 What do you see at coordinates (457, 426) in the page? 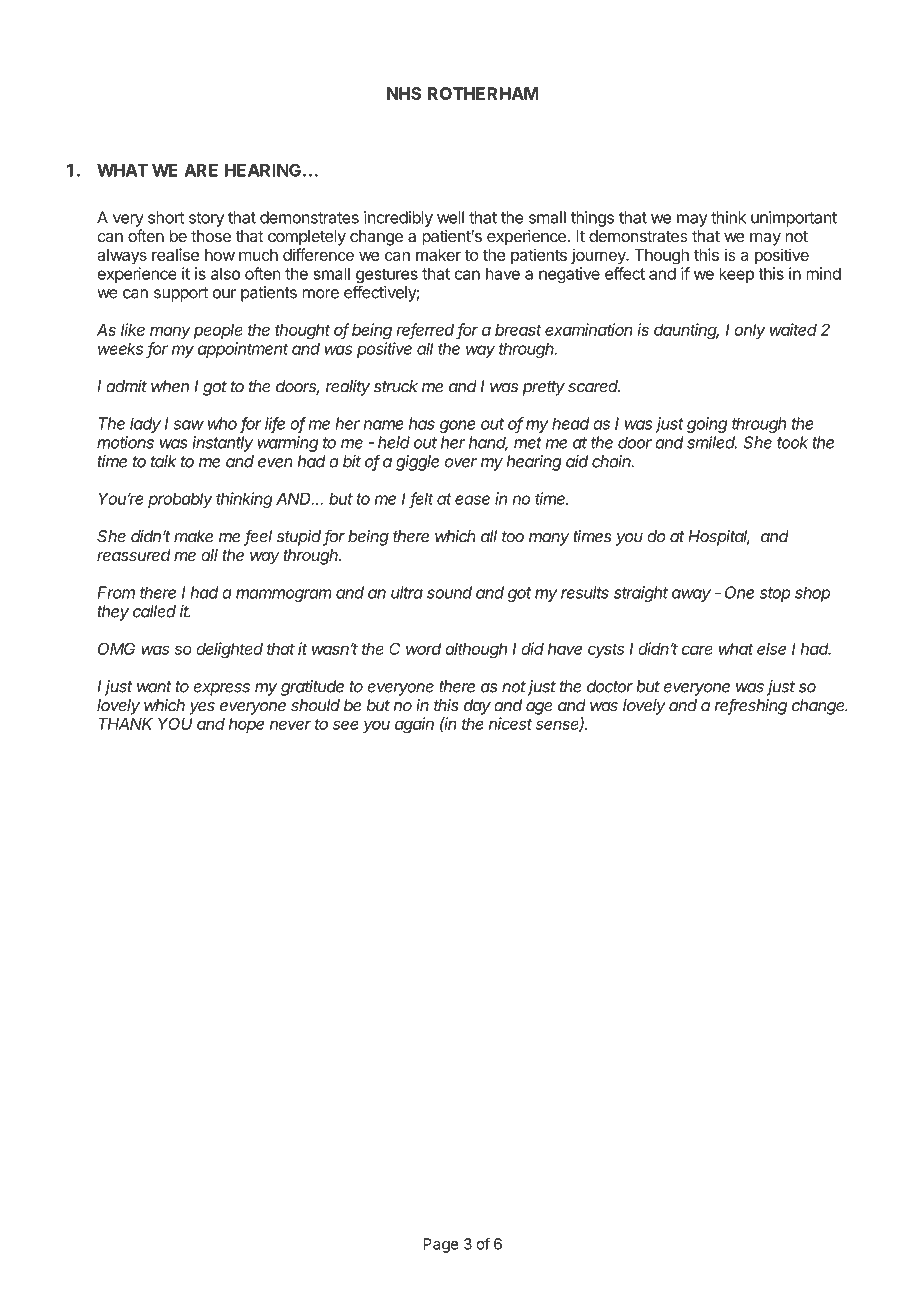
I see `gone` at bounding box center [457, 426].
